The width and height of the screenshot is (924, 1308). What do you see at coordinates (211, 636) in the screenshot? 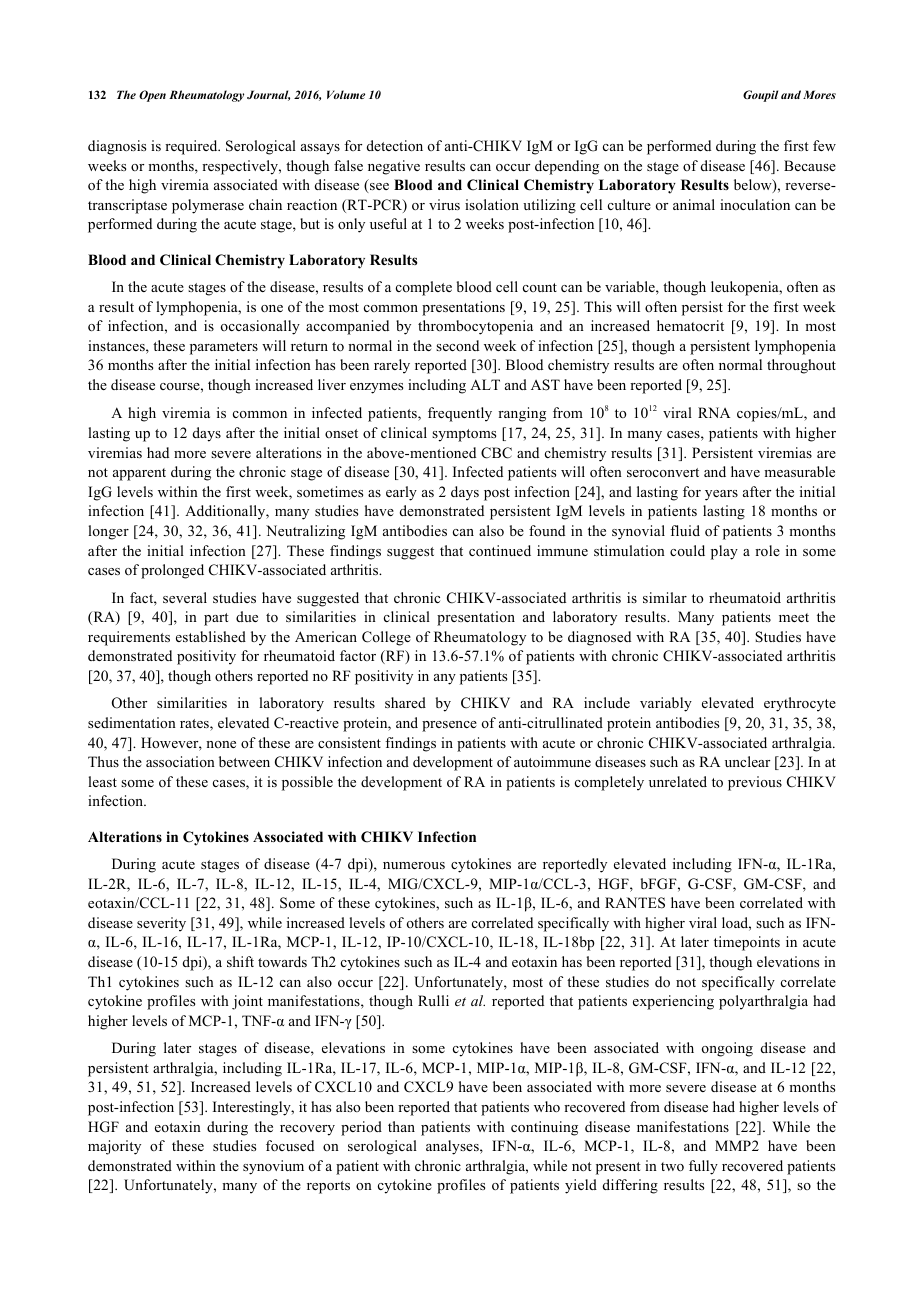
I see `established` at bounding box center [211, 636].
